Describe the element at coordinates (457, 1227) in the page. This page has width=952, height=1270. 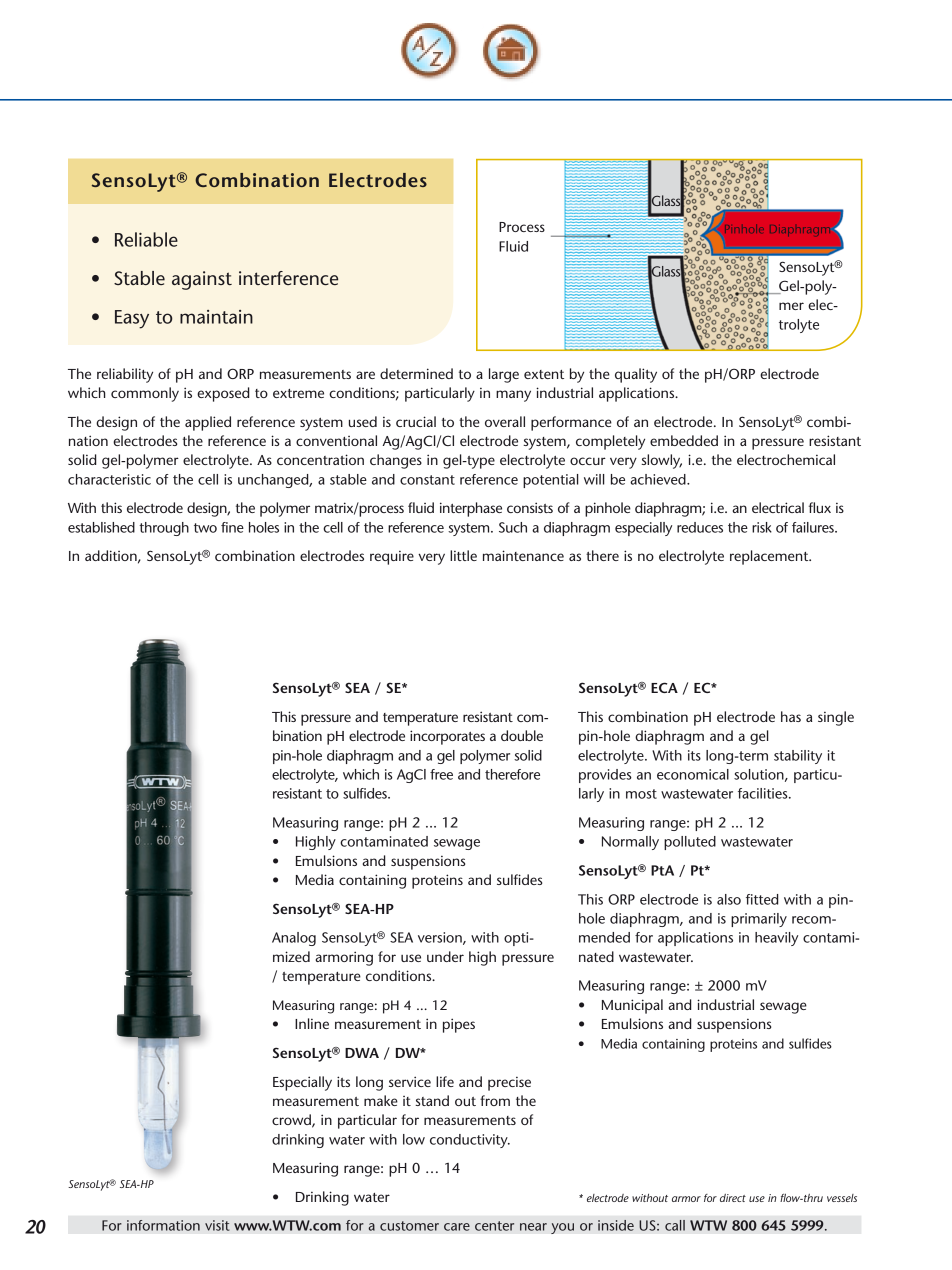
I see `care` at that location.
